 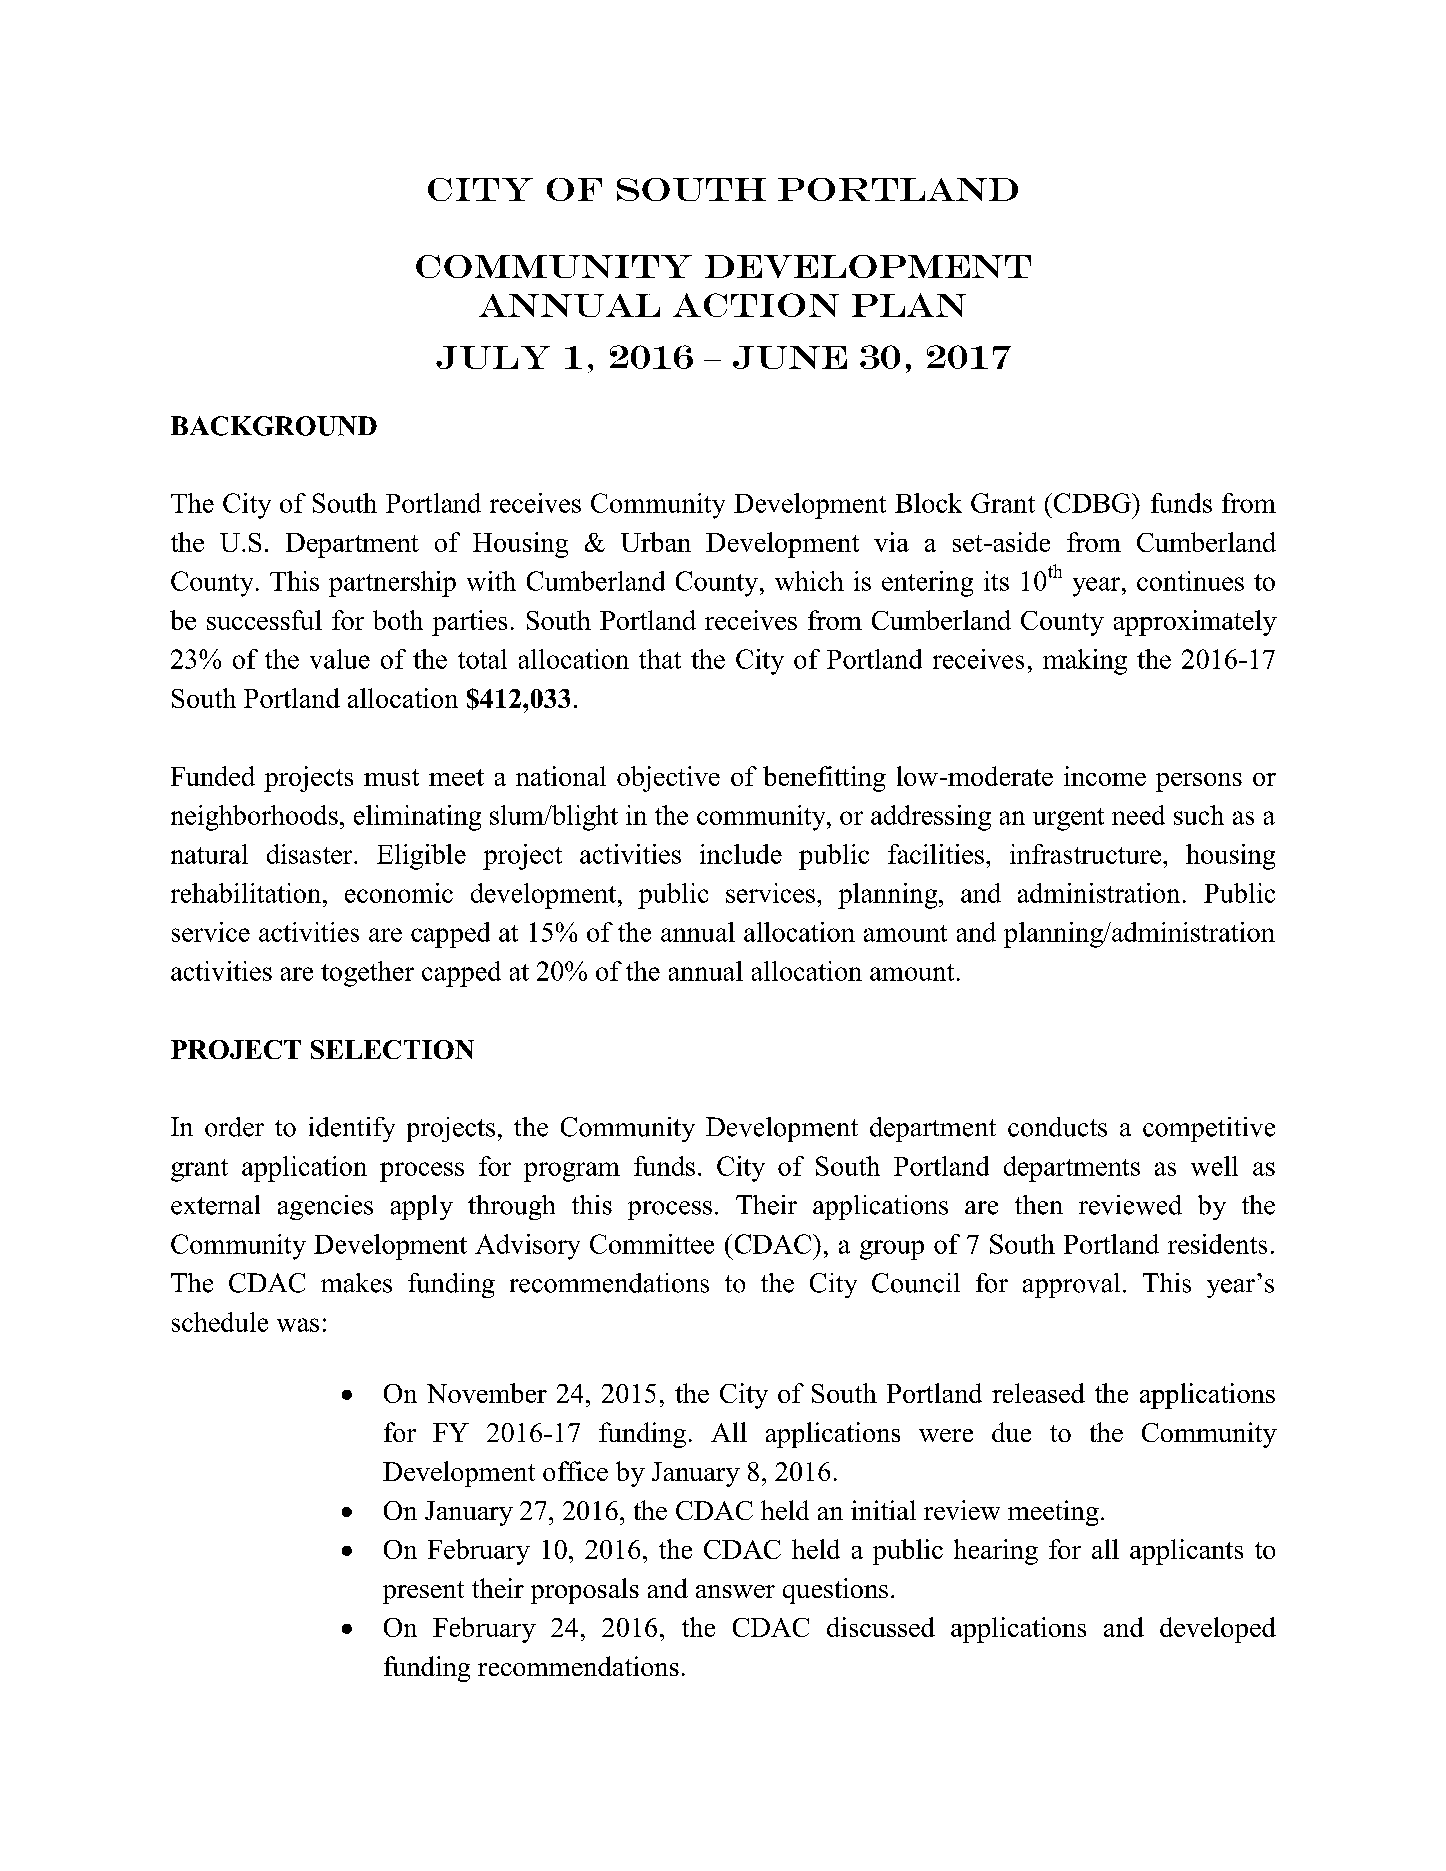 I want to click on approval, so click(x=1071, y=1285).
